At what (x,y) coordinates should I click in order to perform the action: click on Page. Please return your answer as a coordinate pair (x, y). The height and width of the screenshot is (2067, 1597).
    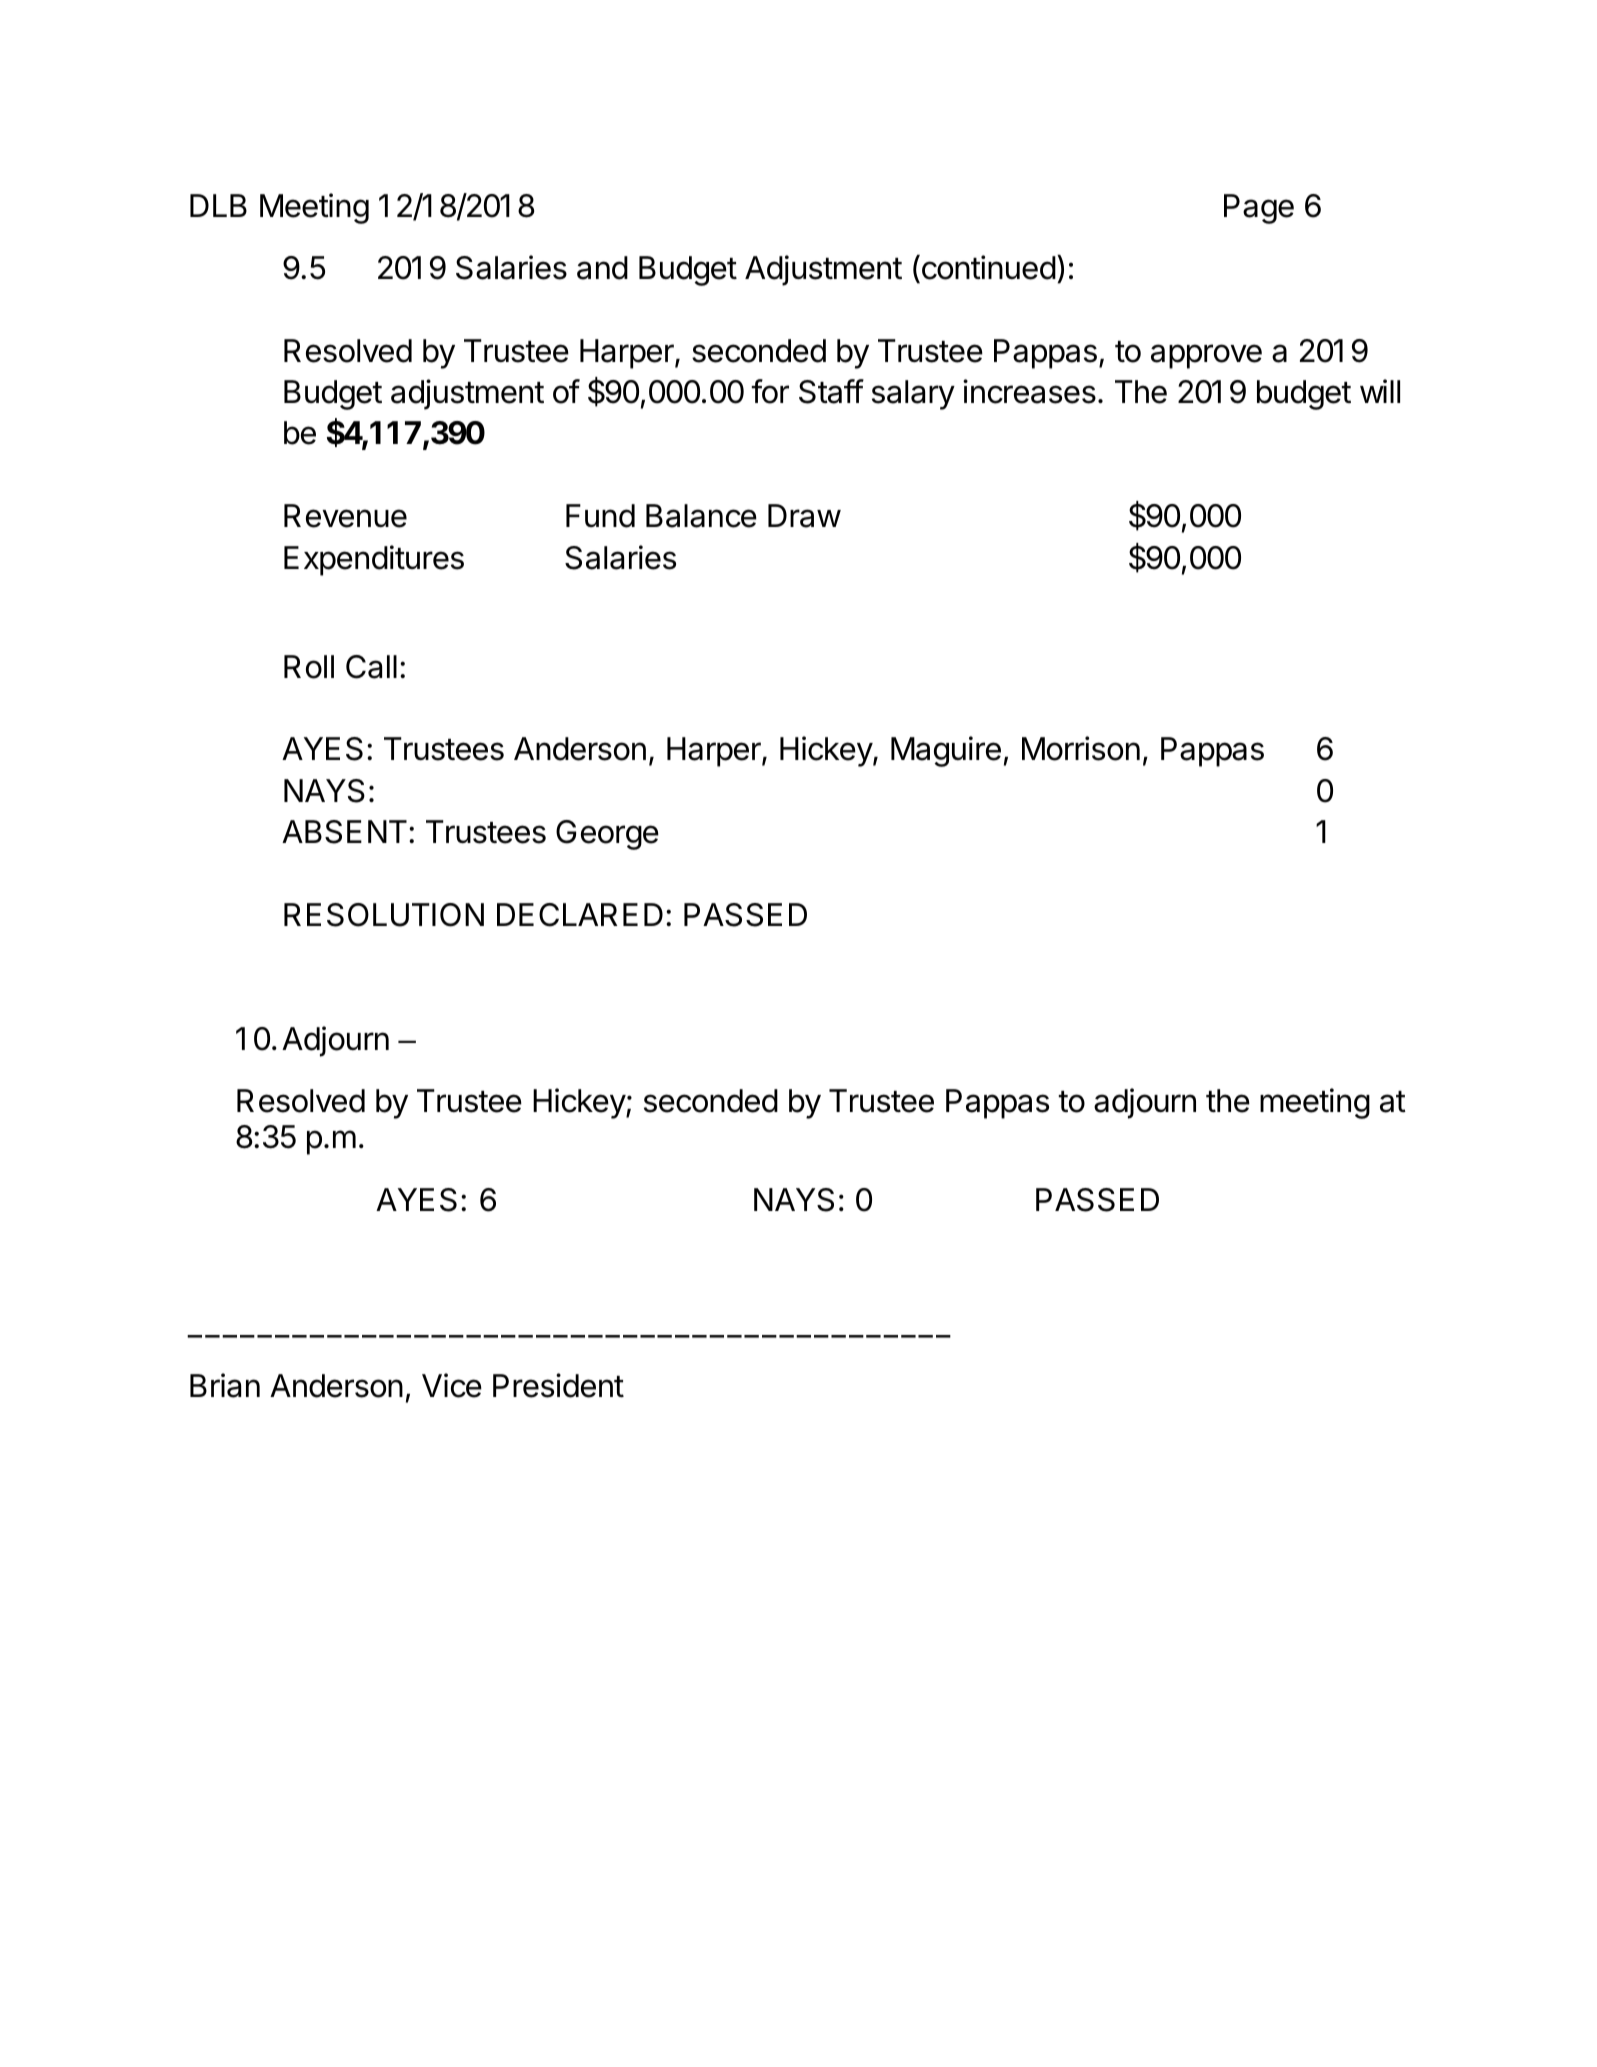
    Looking at the image, I should click on (1259, 209).
